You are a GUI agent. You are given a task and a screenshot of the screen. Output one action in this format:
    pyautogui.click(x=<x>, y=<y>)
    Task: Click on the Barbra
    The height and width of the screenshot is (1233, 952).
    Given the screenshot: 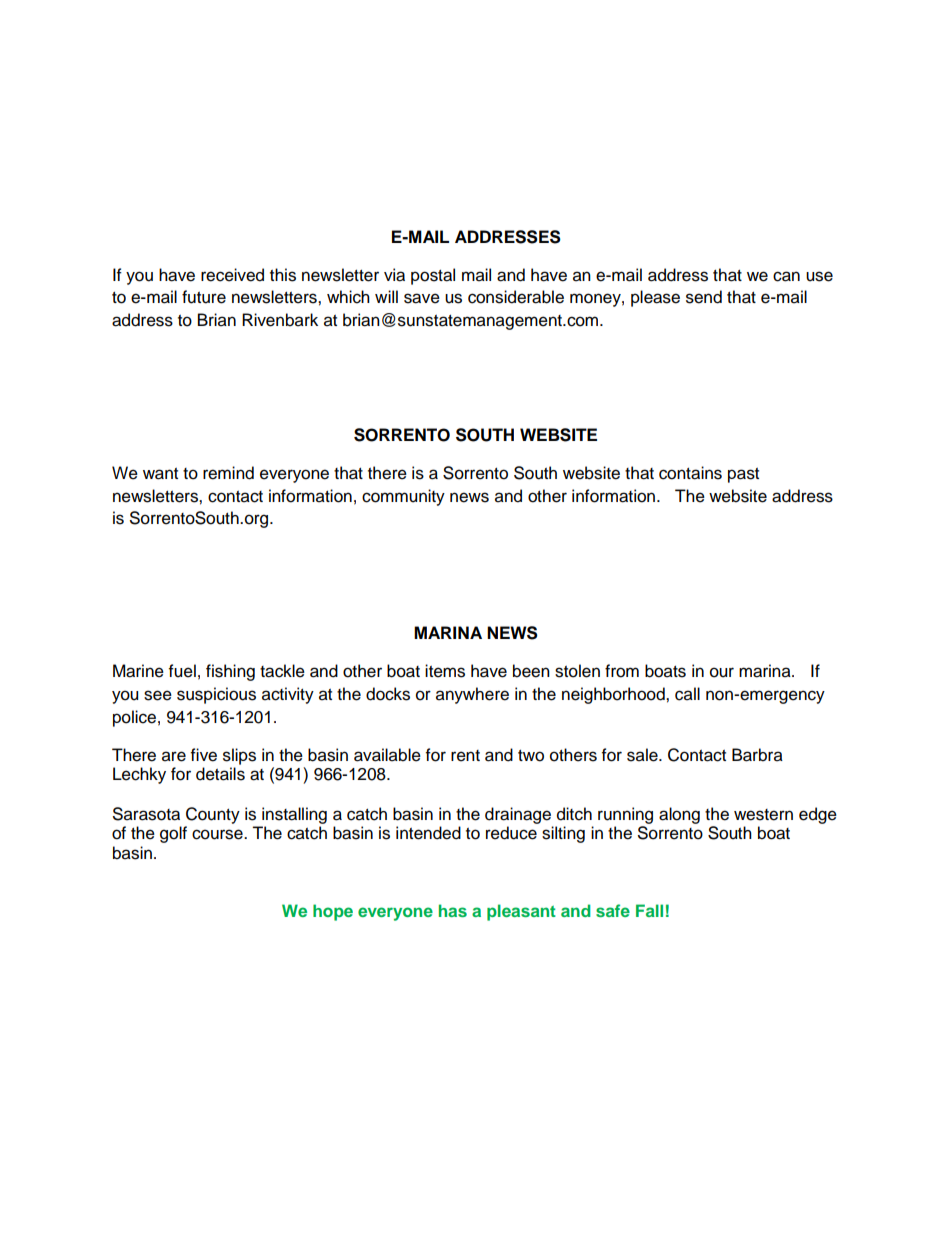 What is the action you would take?
    pyautogui.click(x=757, y=755)
